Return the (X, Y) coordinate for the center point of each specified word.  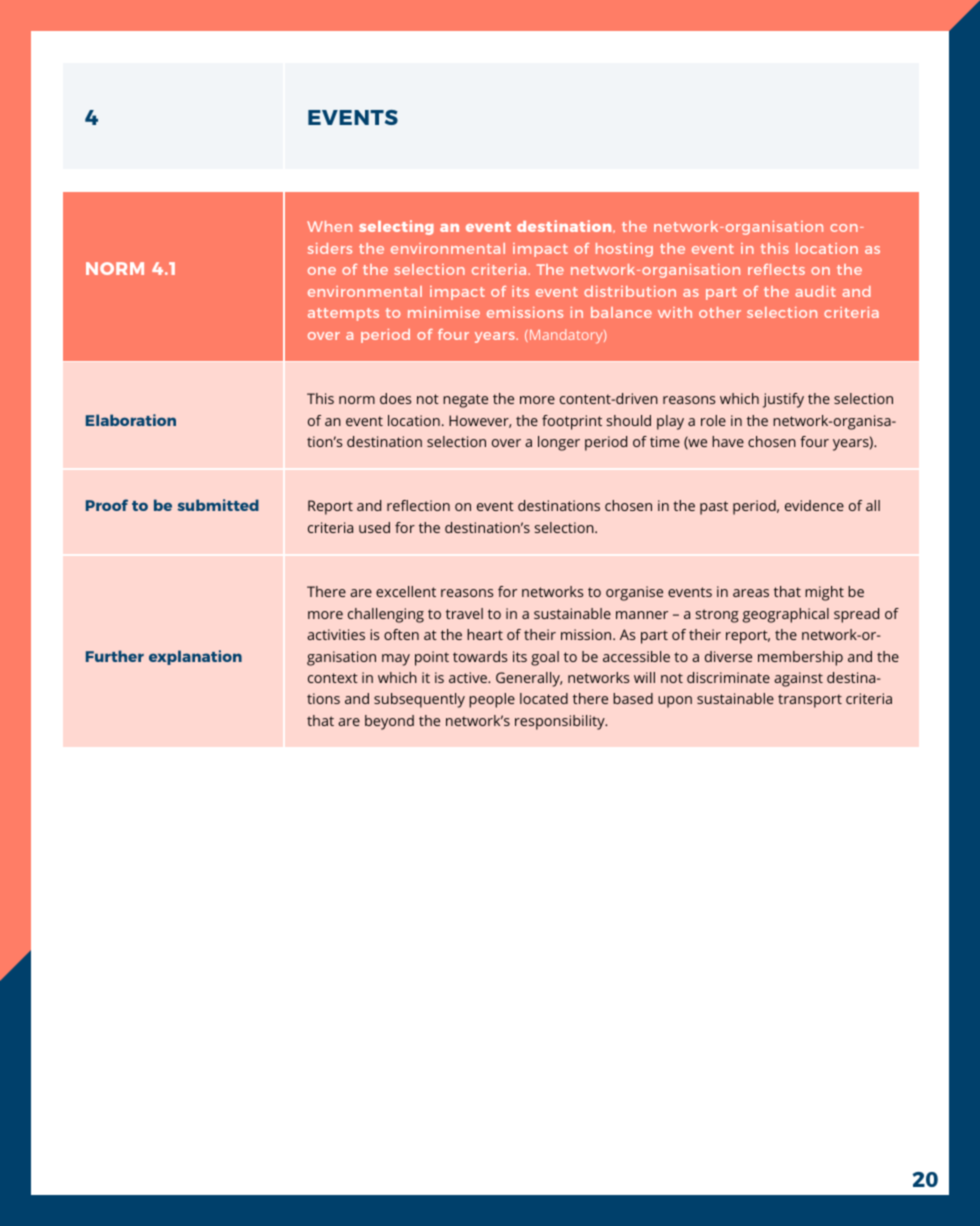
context (333, 678)
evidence (814, 505)
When (329, 226)
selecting (396, 227)
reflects (776, 269)
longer (559, 443)
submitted (218, 505)
